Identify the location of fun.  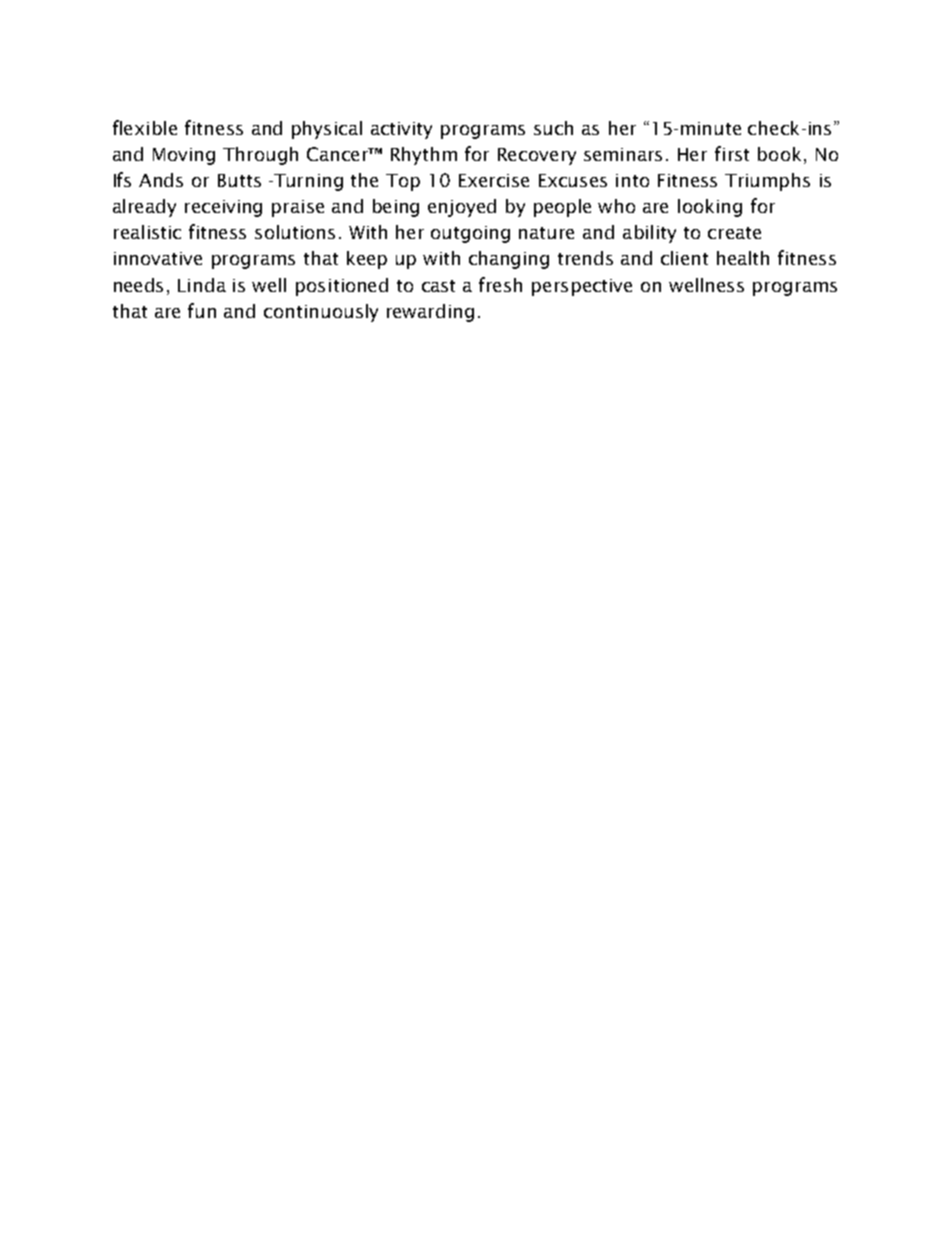
(202, 310).
